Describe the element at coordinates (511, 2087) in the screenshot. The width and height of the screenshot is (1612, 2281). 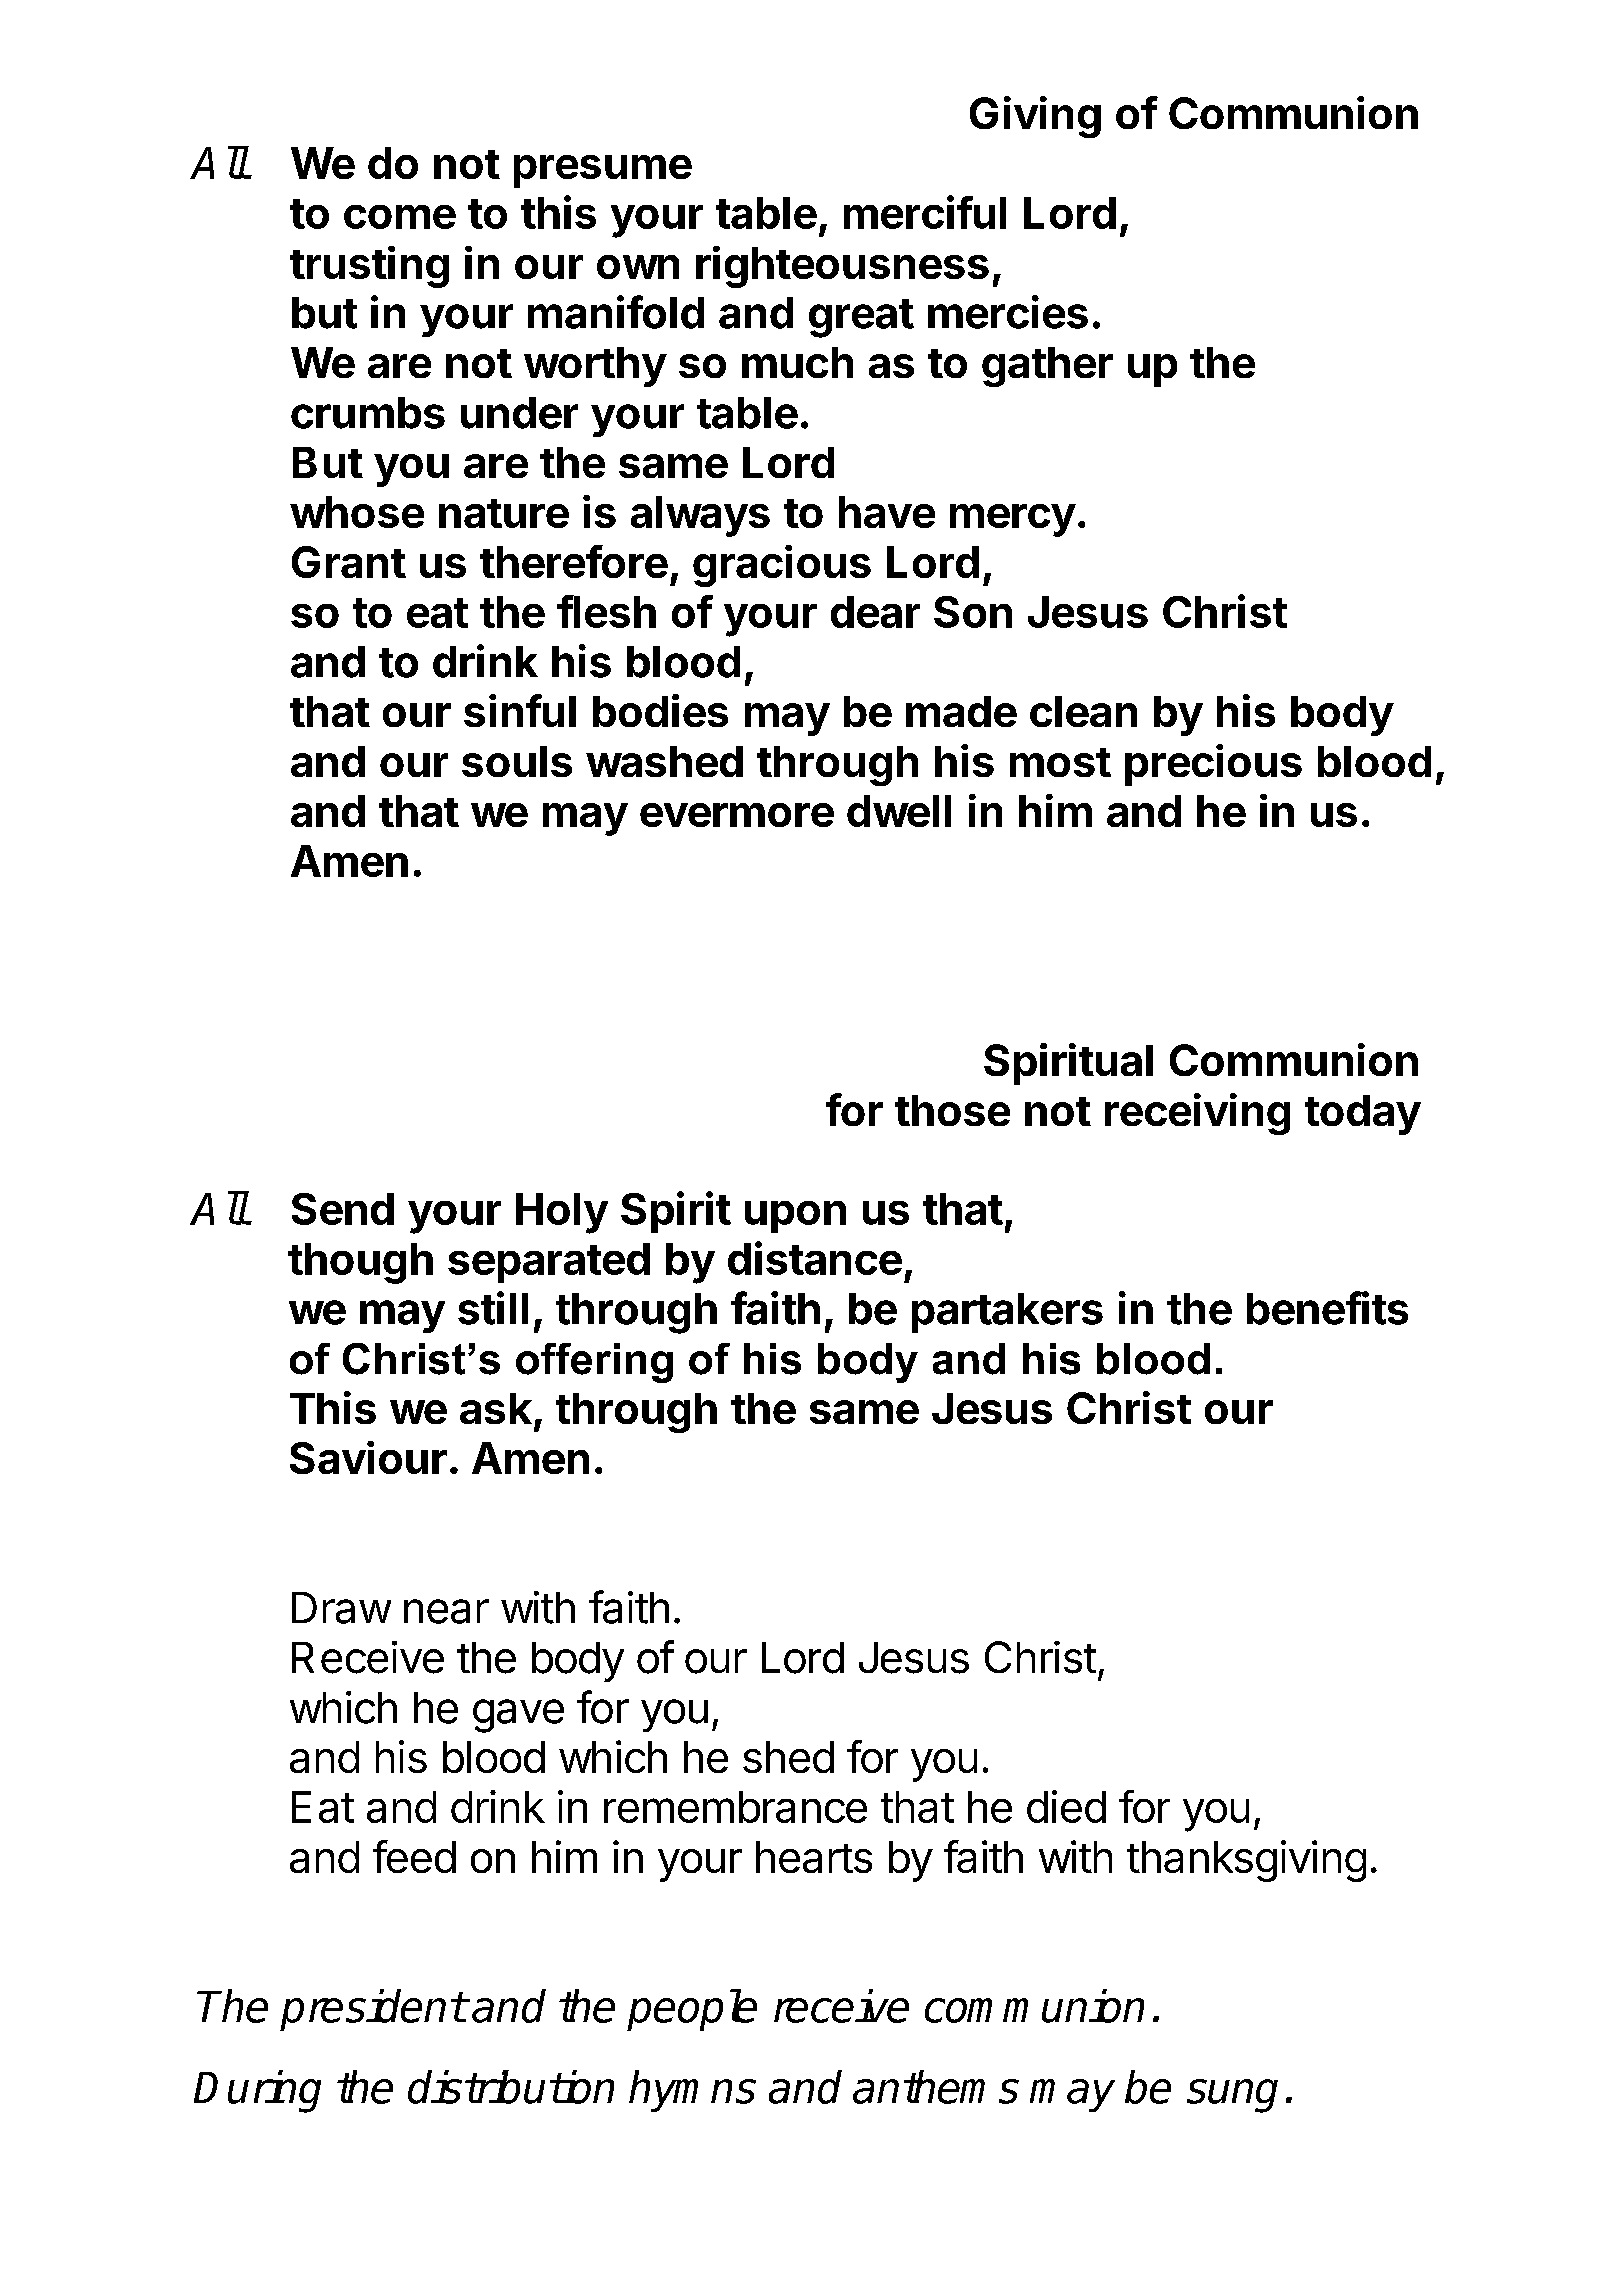
I see `distribution` at that location.
